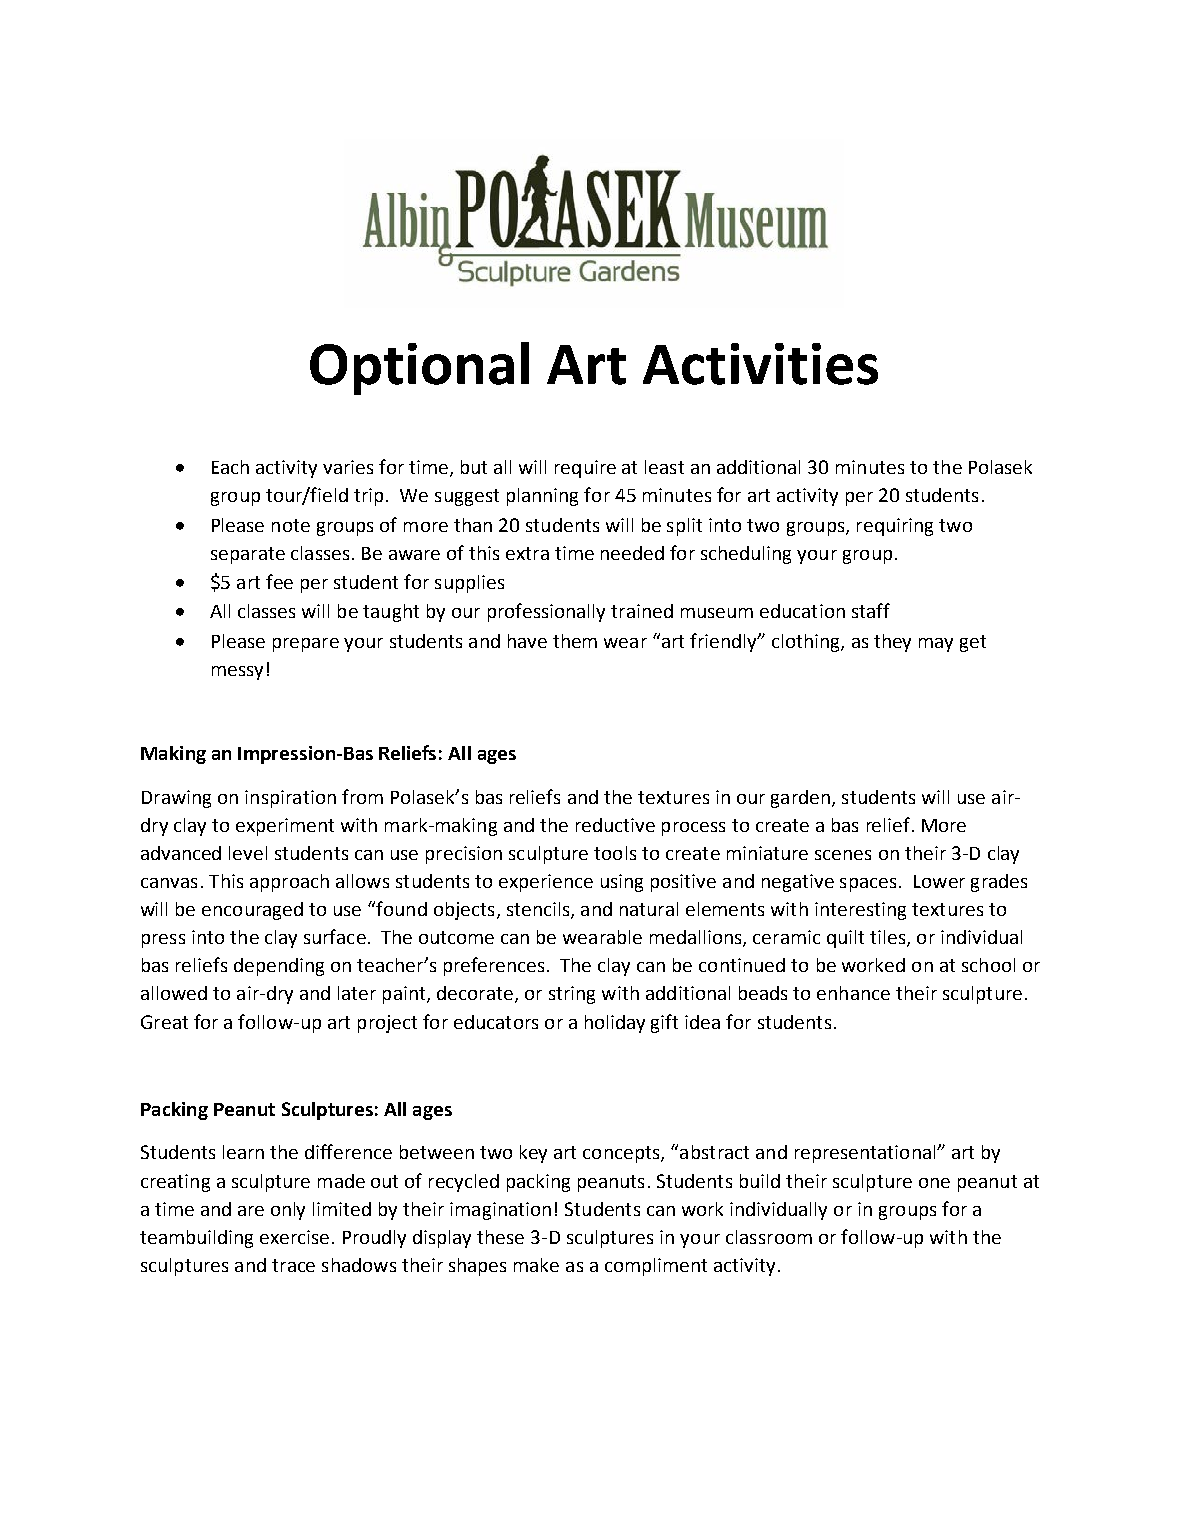  I want to click on experiment, so click(285, 827).
